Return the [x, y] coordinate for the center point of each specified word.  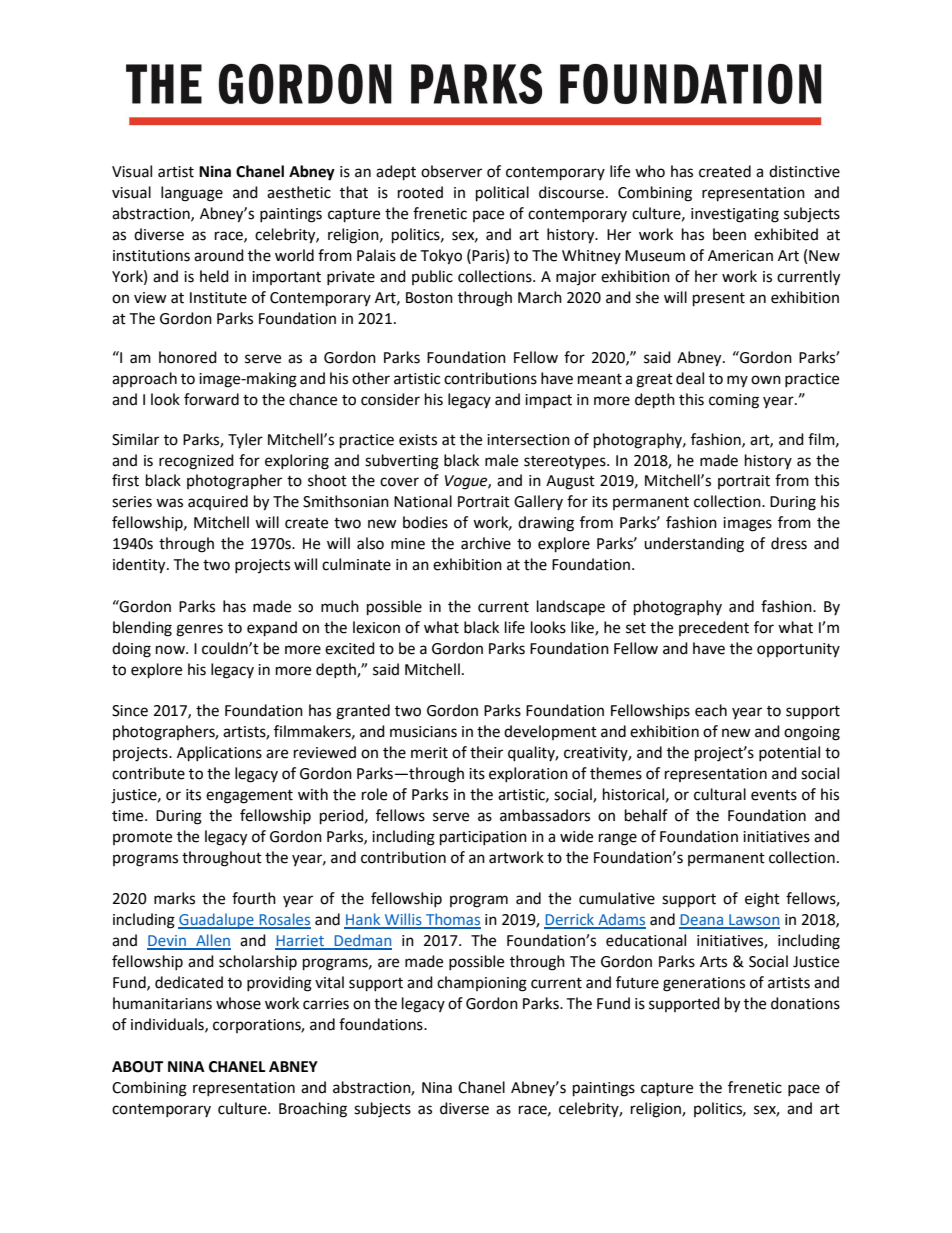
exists [418, 440]
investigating [735, 215]
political [502, 194]
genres [199, 630]
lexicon [376, 627]
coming [734, 401]
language [192, 194]
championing [482, 984]
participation [483, 838]
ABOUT [137, 1067]
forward [211, 399]
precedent [714, 628]
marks [174, 898]
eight [762, 900]
